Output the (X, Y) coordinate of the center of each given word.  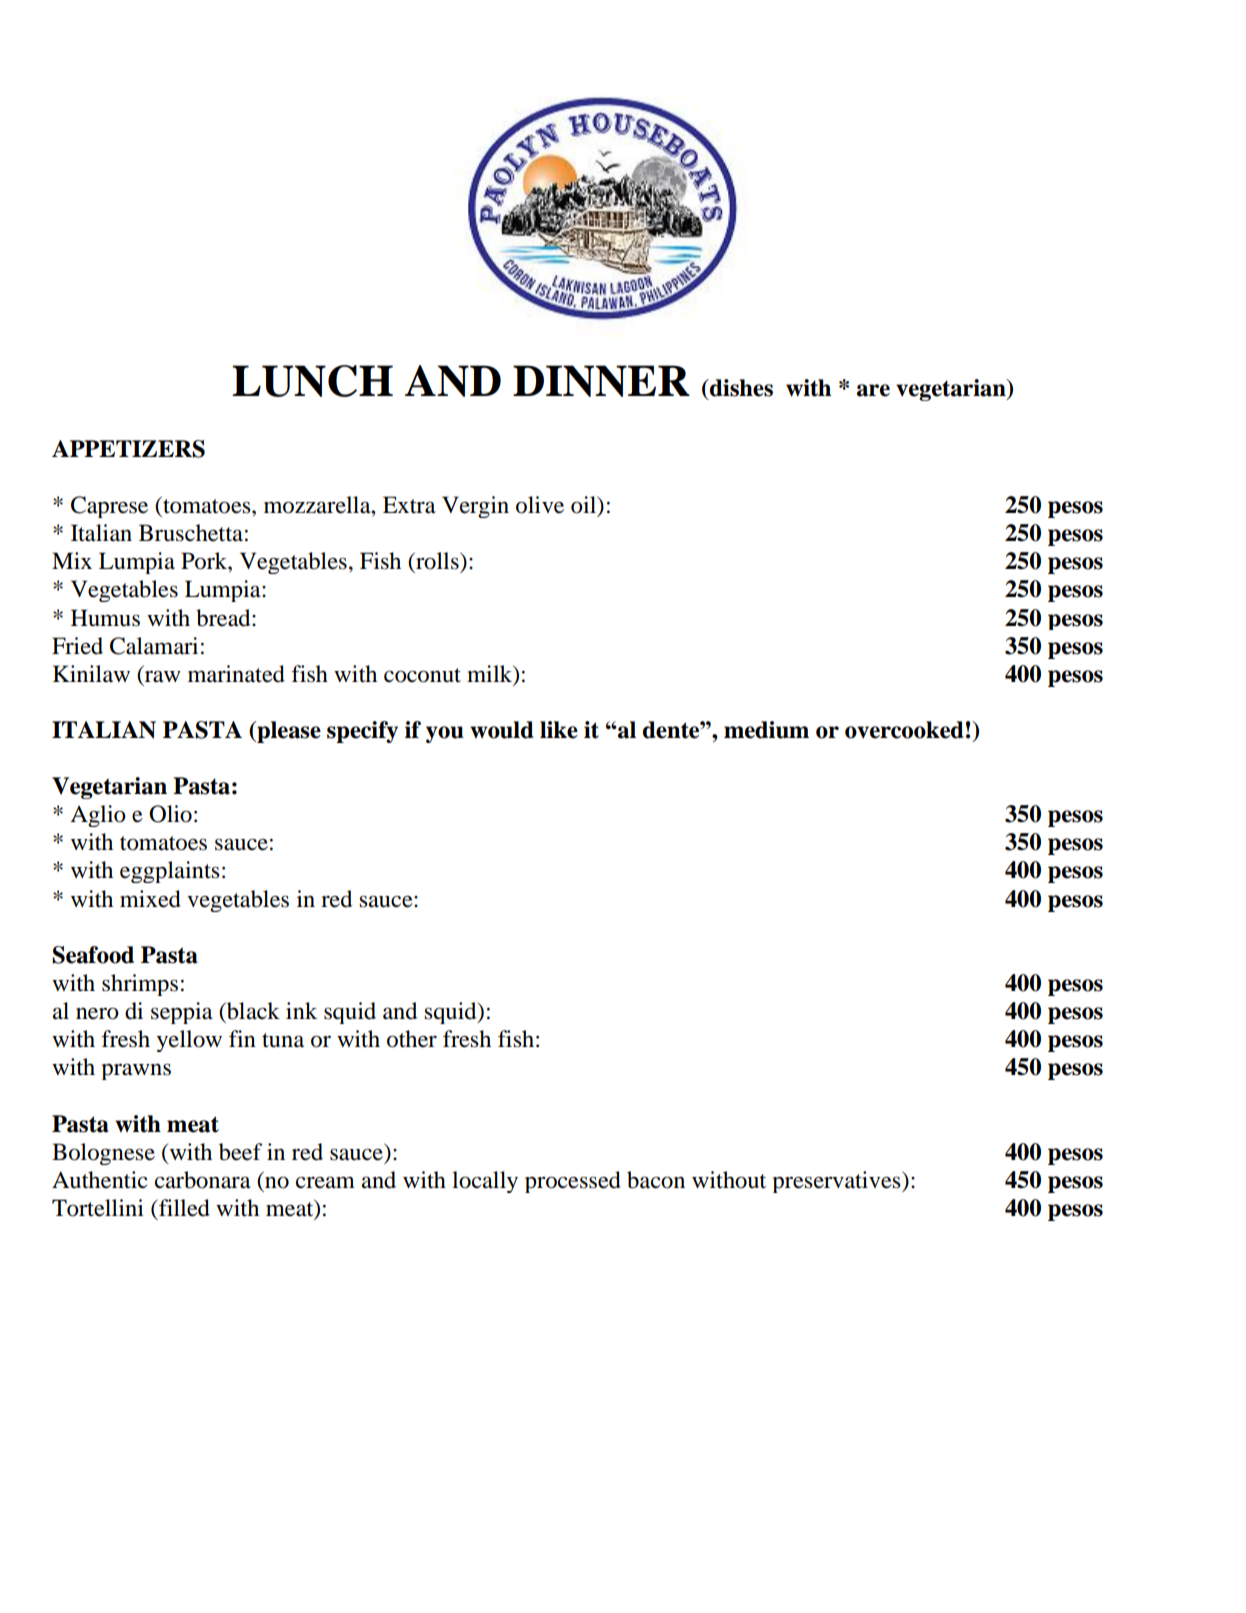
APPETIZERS (128, 449)
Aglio (98, 816)
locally (485, 1182)
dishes (740, 388)
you (445, 734)
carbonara (203, 1180)
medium (766, 730)
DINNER (601, 381)
